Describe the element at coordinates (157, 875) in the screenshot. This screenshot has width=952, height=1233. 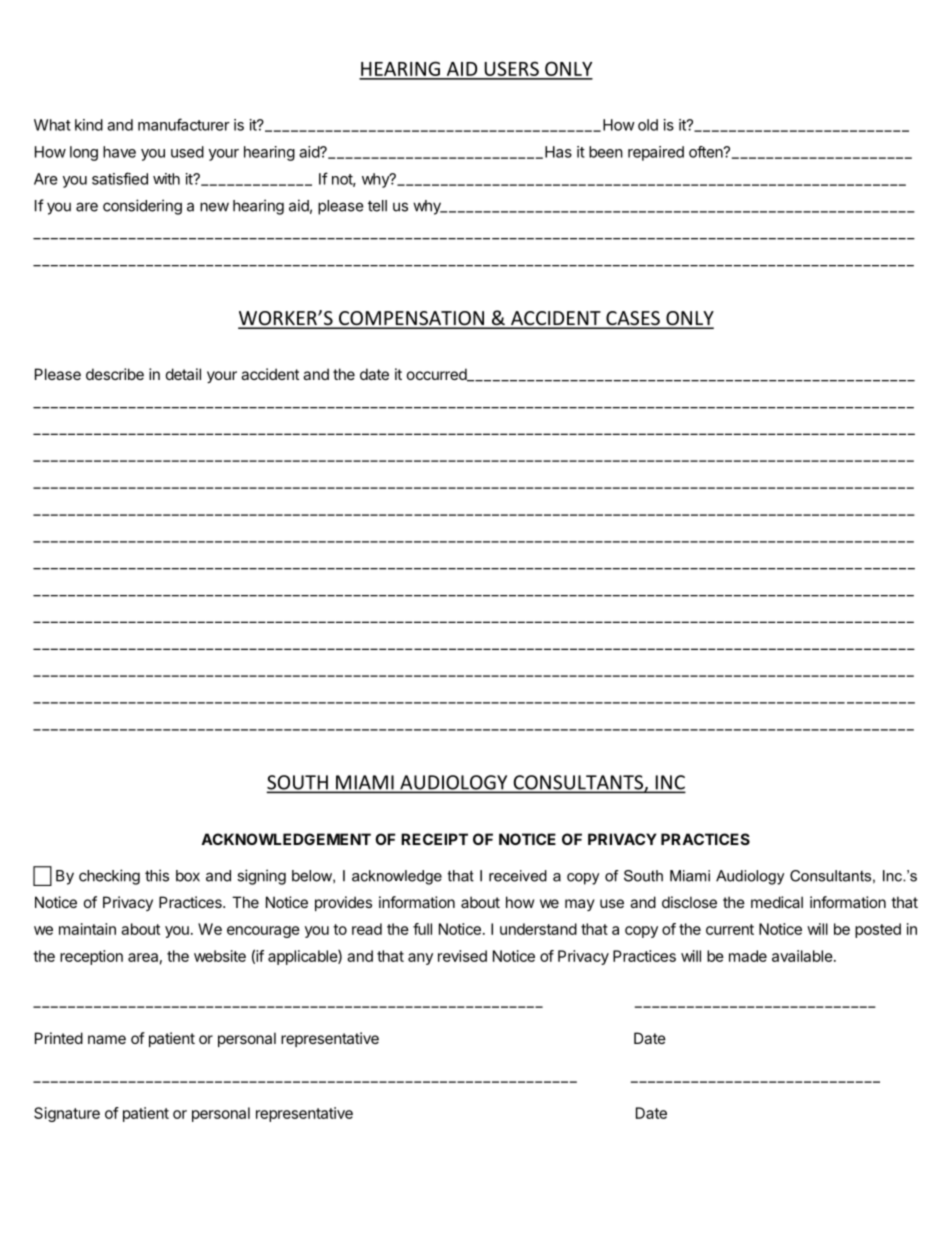
I see `this` at that location.
